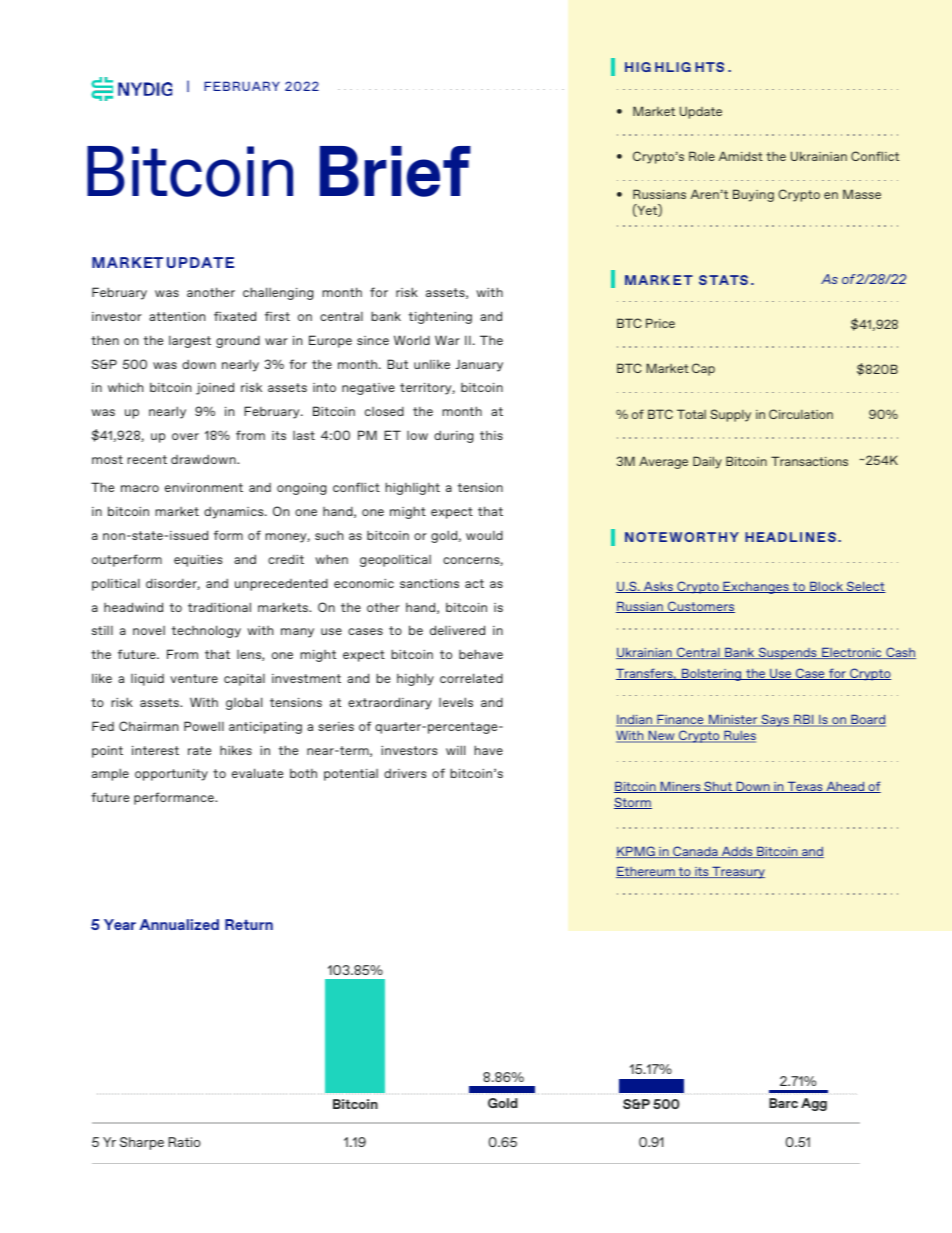 The width and height of the image is (952, 1233). Describe the element at coordinates (636, 852) in the image. I see `KPMG` at that location.
